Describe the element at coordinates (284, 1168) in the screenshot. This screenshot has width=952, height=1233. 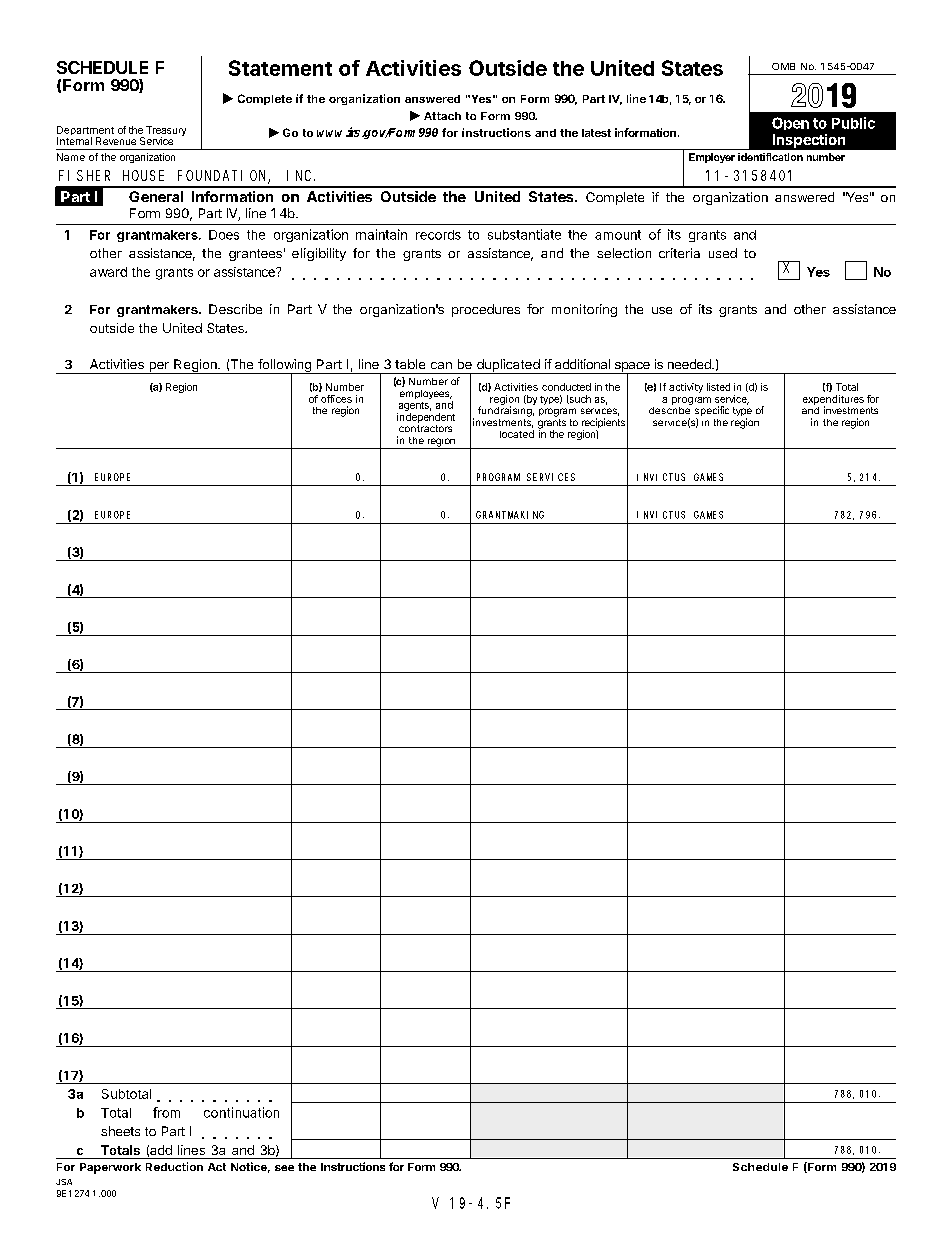
I see `see` at that location.
